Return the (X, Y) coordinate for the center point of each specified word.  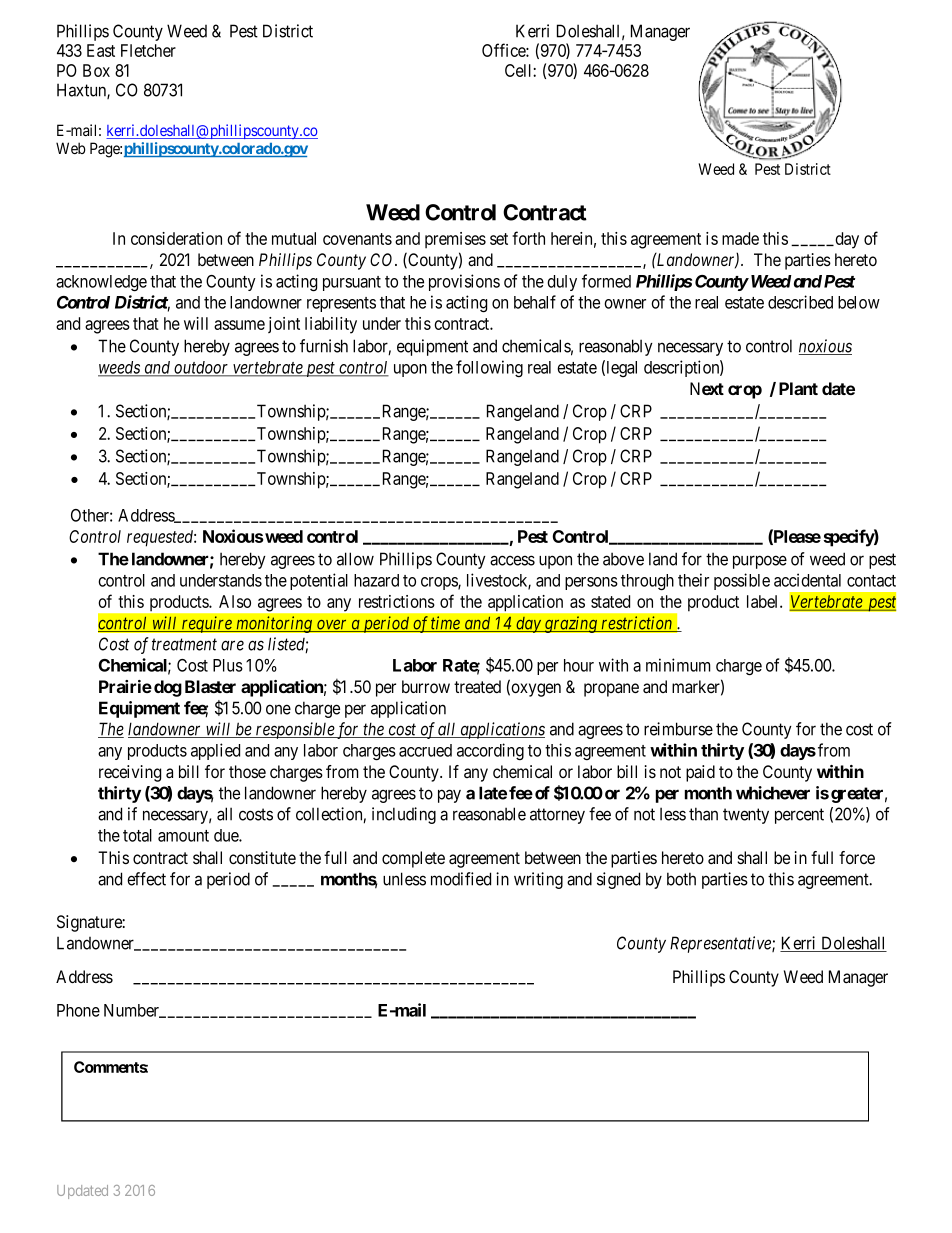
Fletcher (148, 50)
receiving (130, 773)
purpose (760, 562)
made (740, 238)
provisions (464, 282)
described (800, 302)
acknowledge (101, 283)
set (499, 239)
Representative (721, 944)
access (512, 560)
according (490, 751)
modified (461, 879)
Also (235, 601)
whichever (773, 793)
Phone (78, 1010)
